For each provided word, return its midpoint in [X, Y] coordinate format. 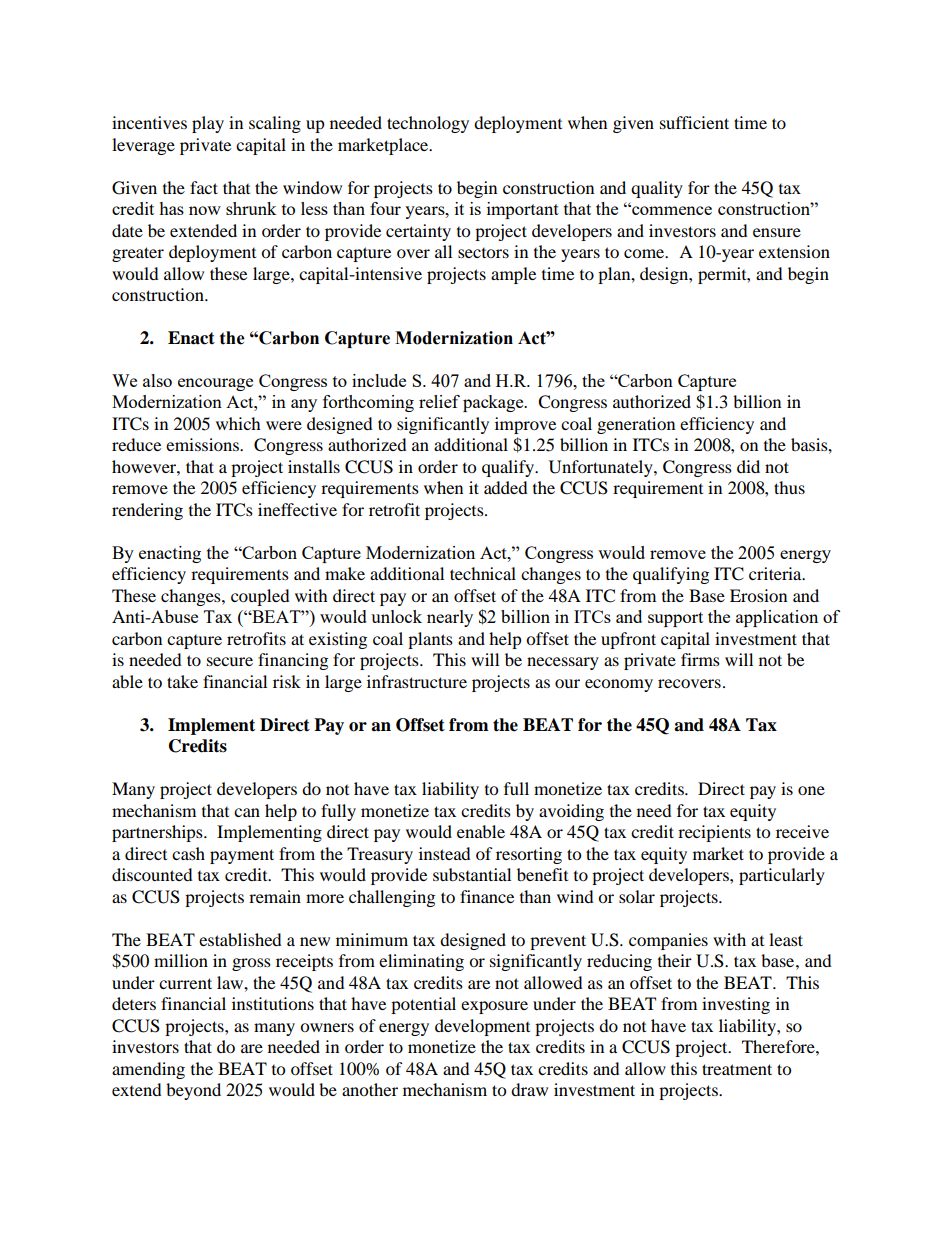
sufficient [694, 122]
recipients [714, 833]
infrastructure [417, 681]
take [182, 681]
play [208, 124]
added [506, 487]
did [748, 466]
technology [428, 124]
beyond [193, 1091]
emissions [203, 444]
